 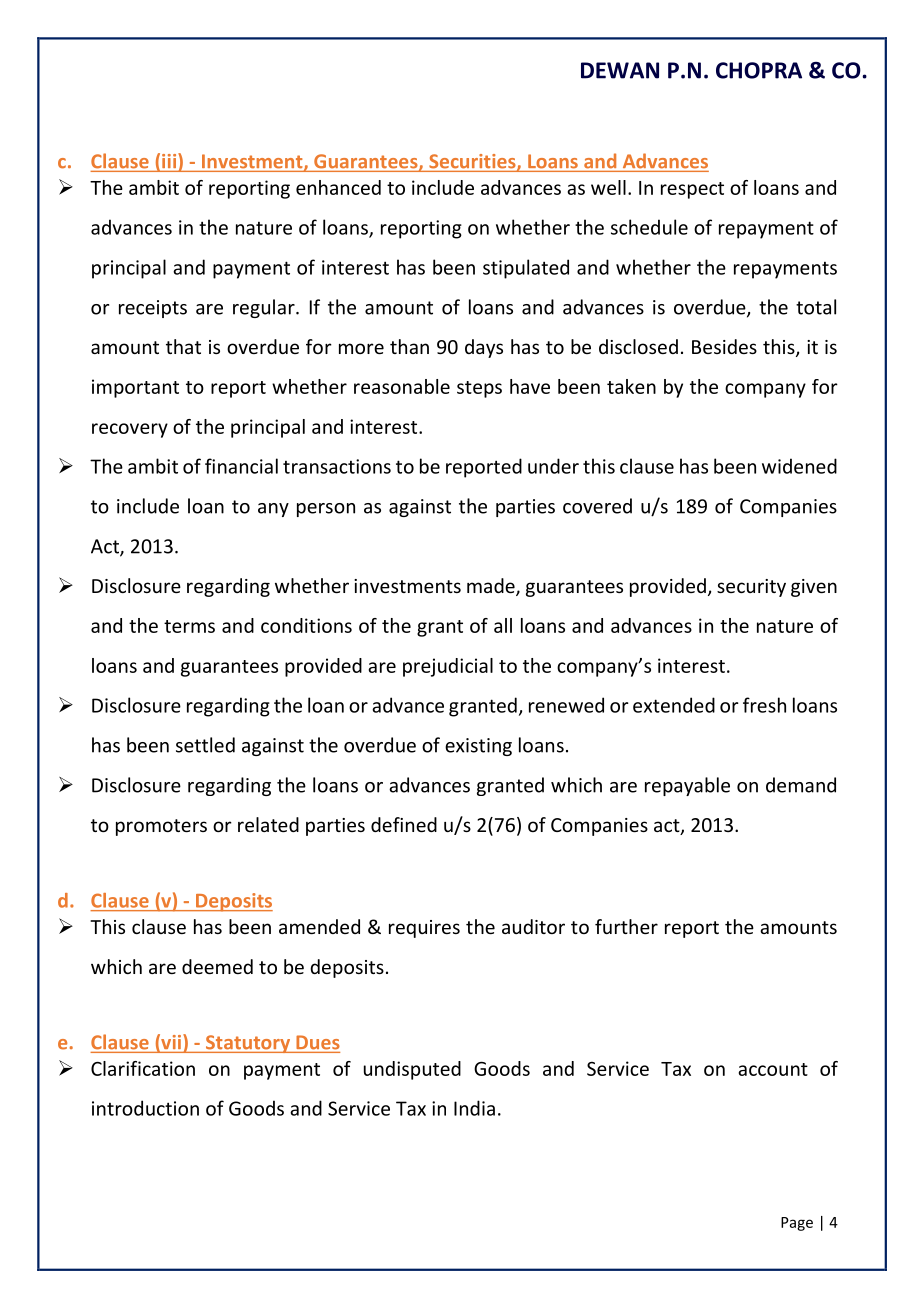 What do you see at coordinates (473, 162) in the document?
I see `Securities` at bounding box center [473, 162].
